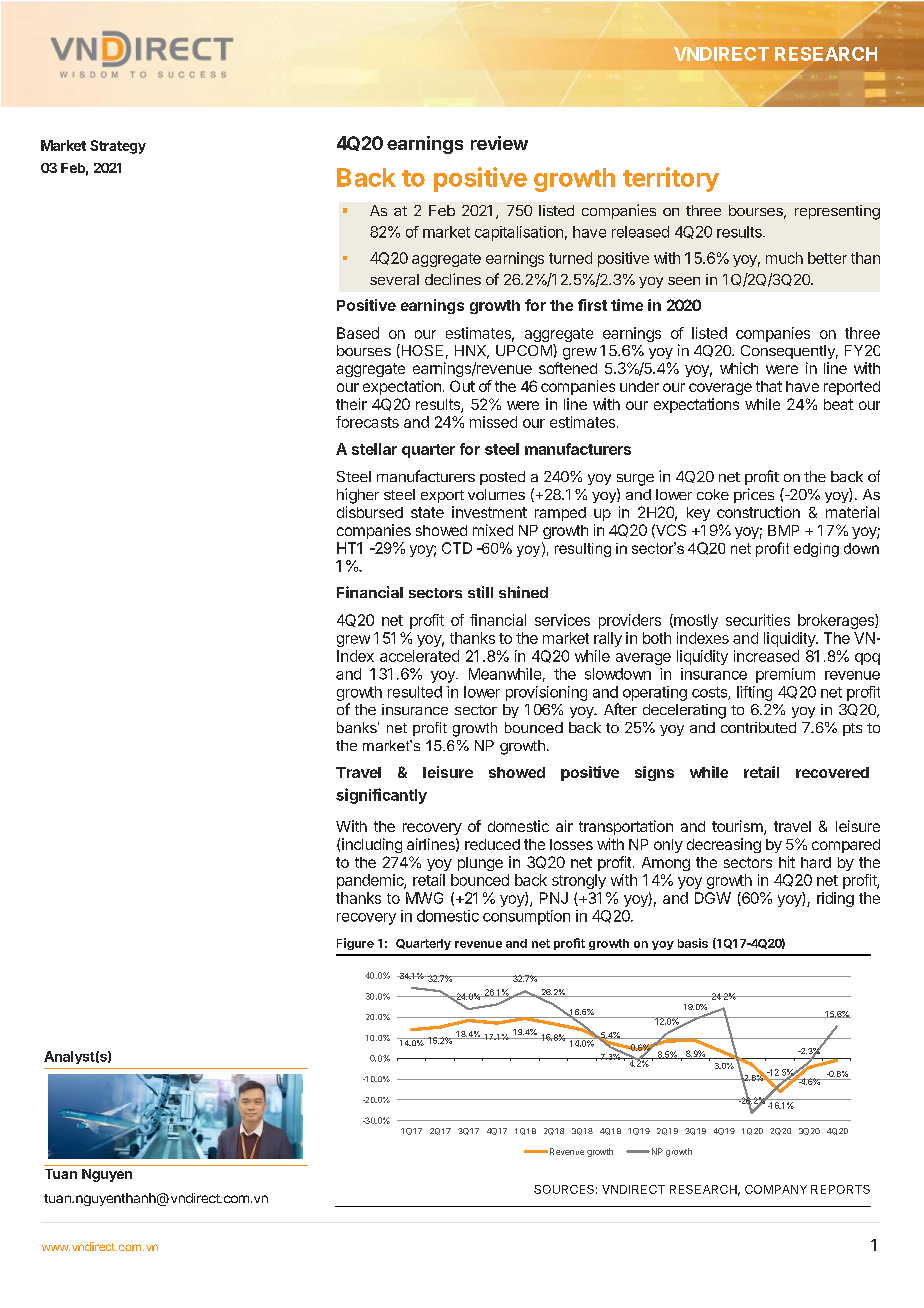 This document has height=1308, width=924. Describe the element at coordinates (835, 899) in the document. I see `riding` at that location.
